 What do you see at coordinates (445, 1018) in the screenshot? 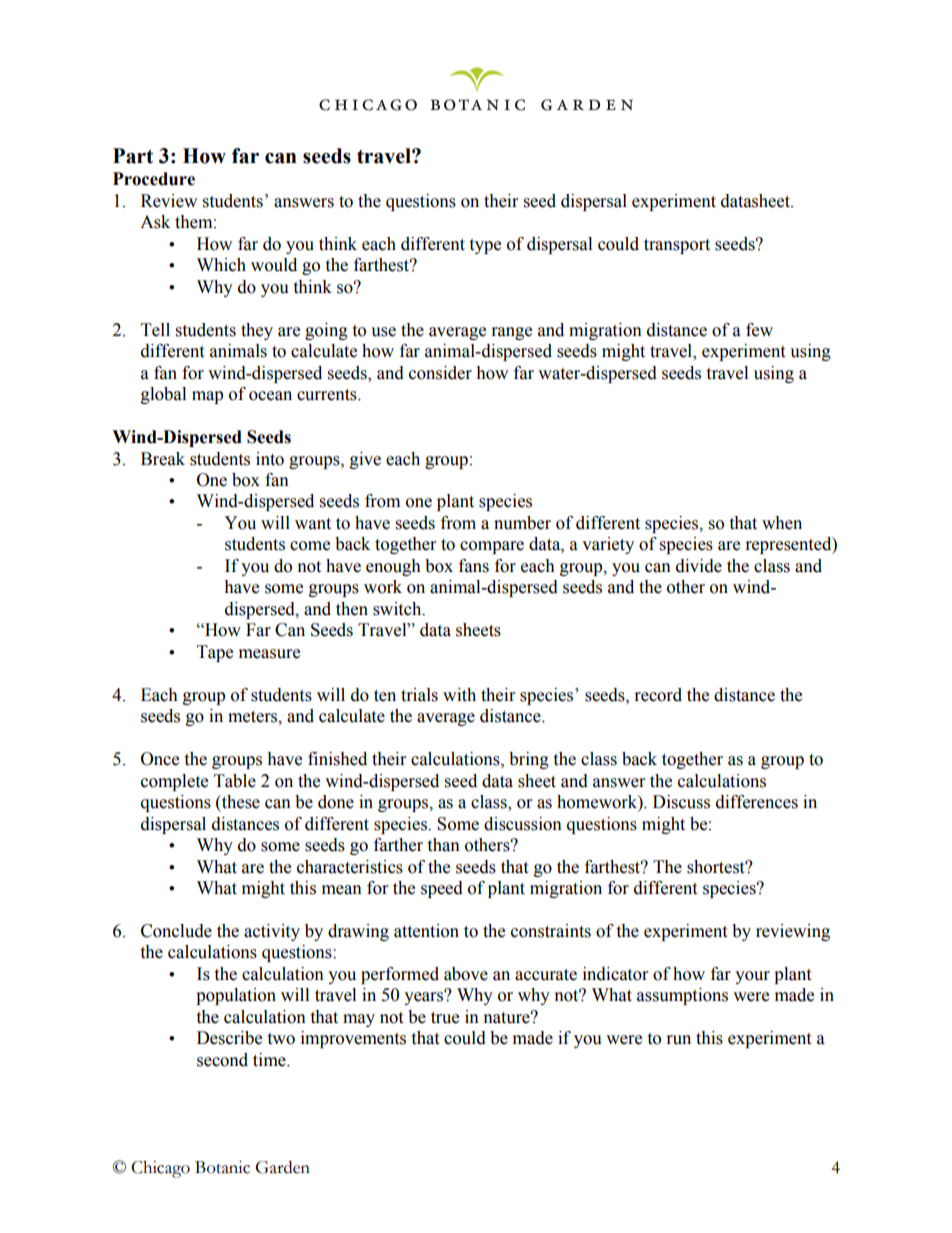
I see `true` at bounding box center [445, 1018].
